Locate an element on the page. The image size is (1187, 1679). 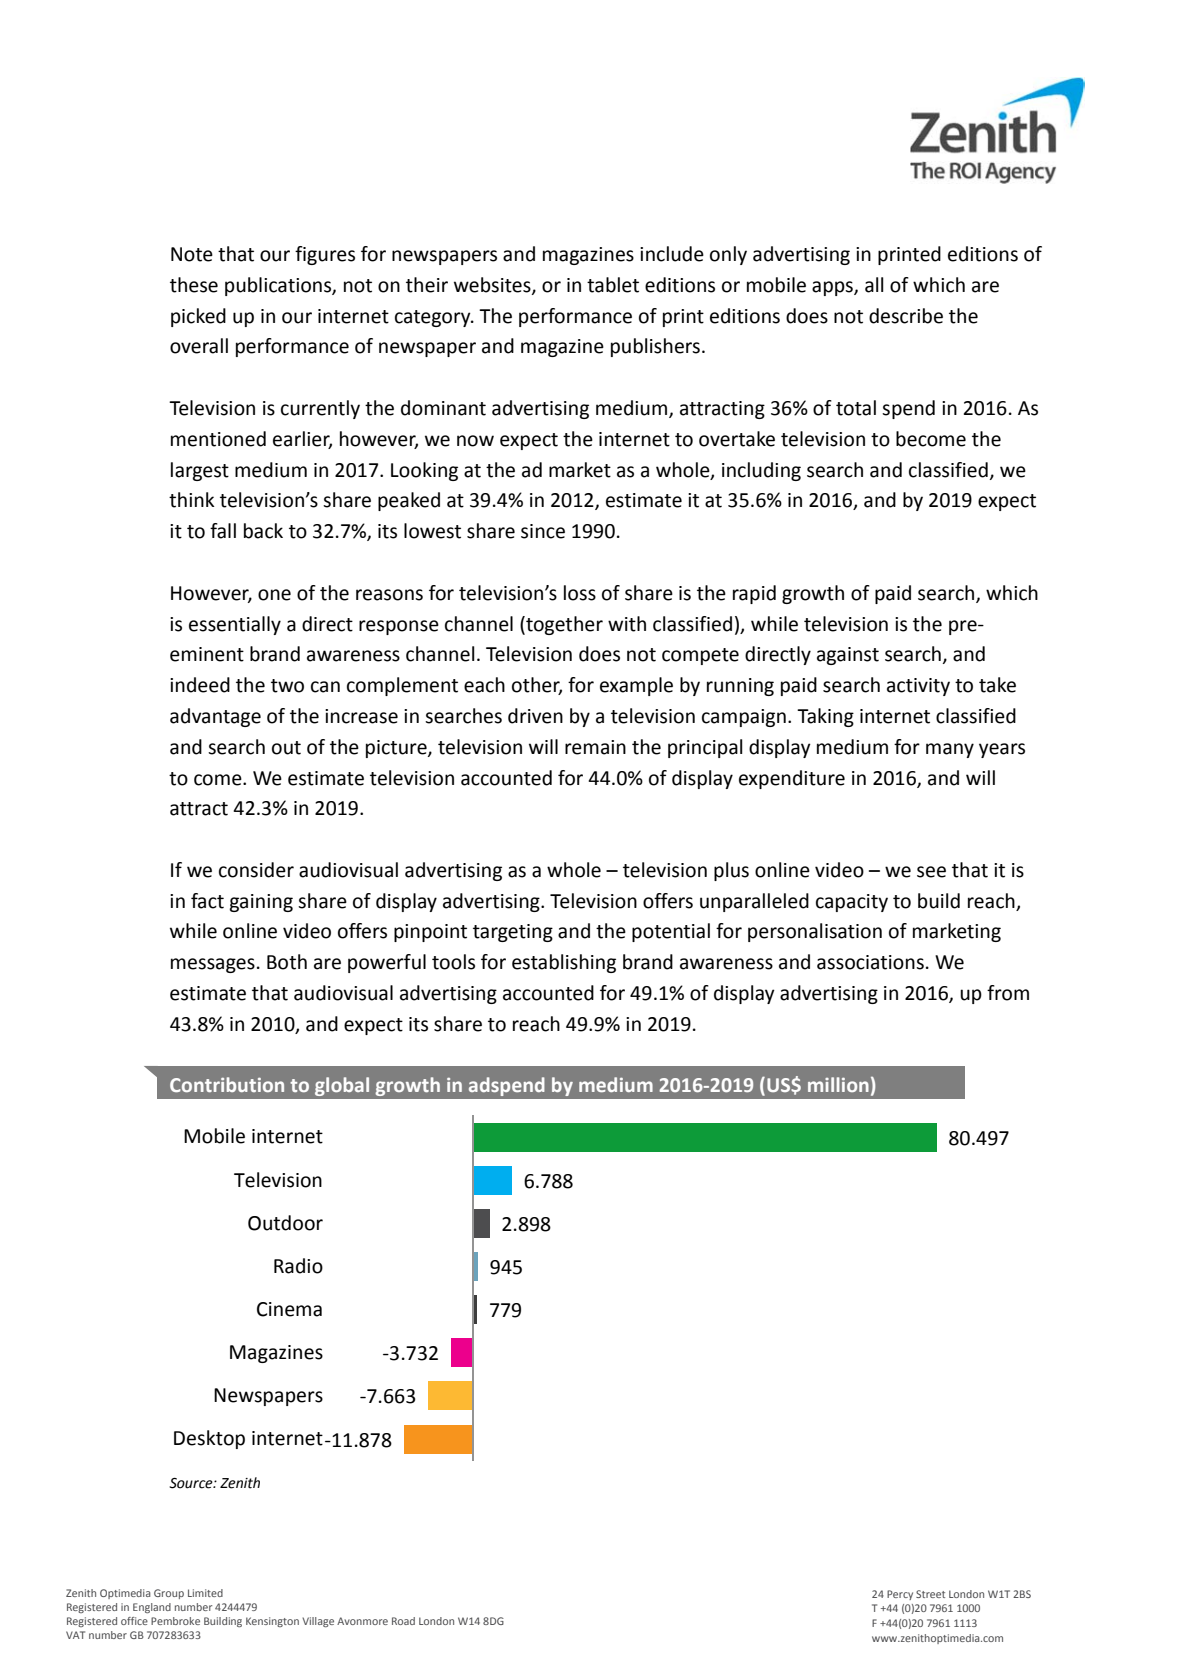
million is located at coordinates (838, 1084).
